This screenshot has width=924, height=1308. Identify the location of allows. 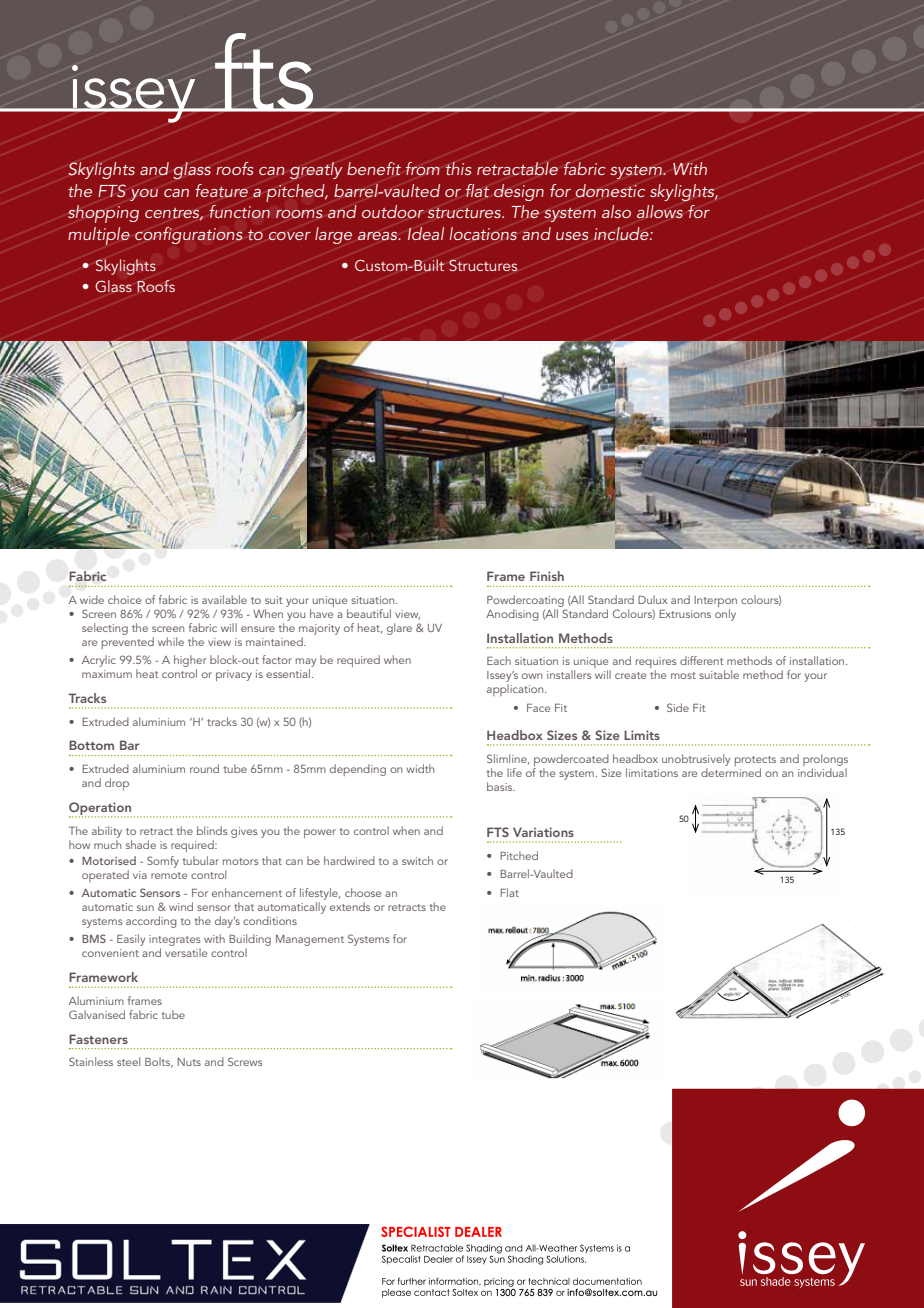
(660, 211).
